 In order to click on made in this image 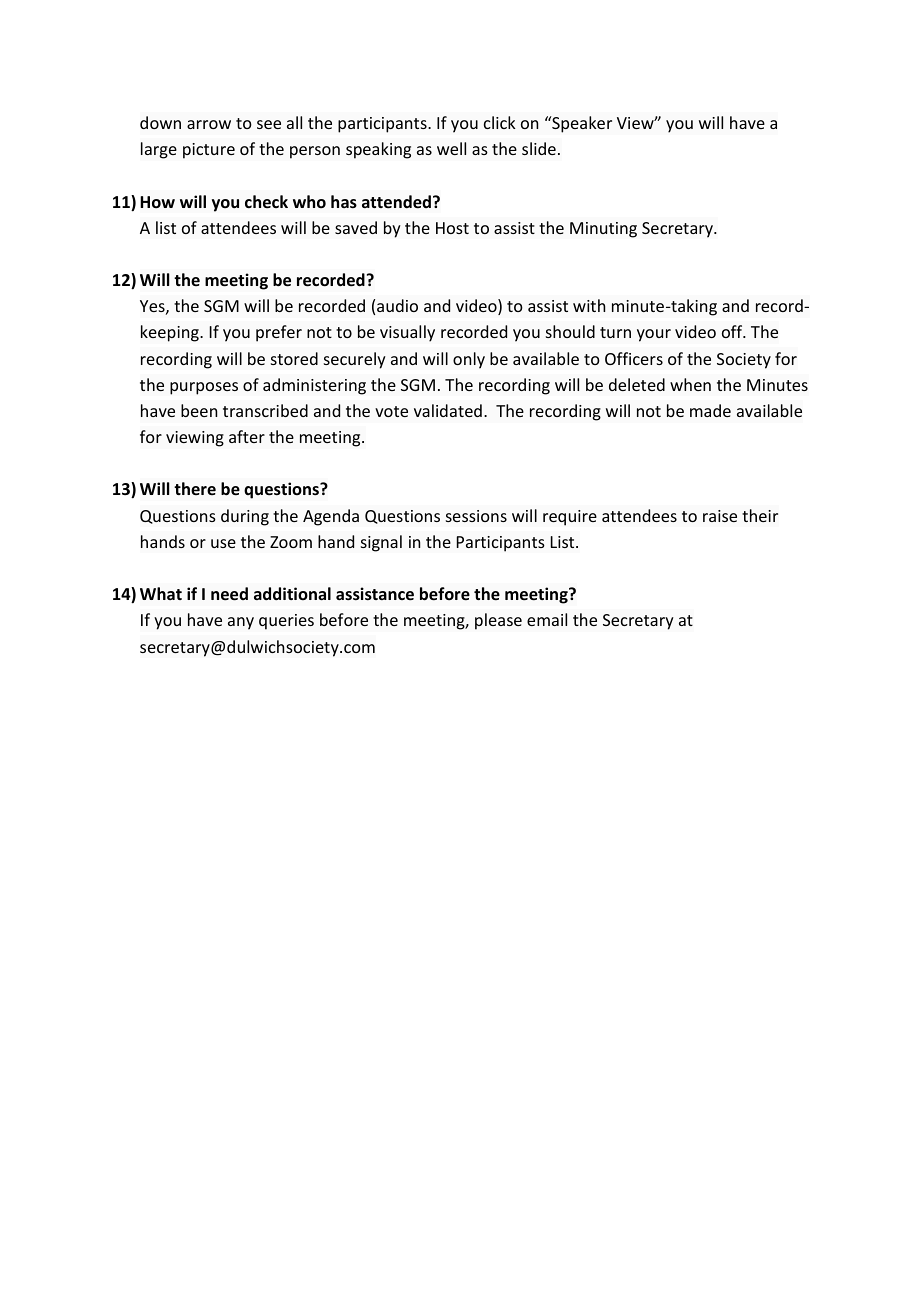, I will do `click(710, 410)`.
